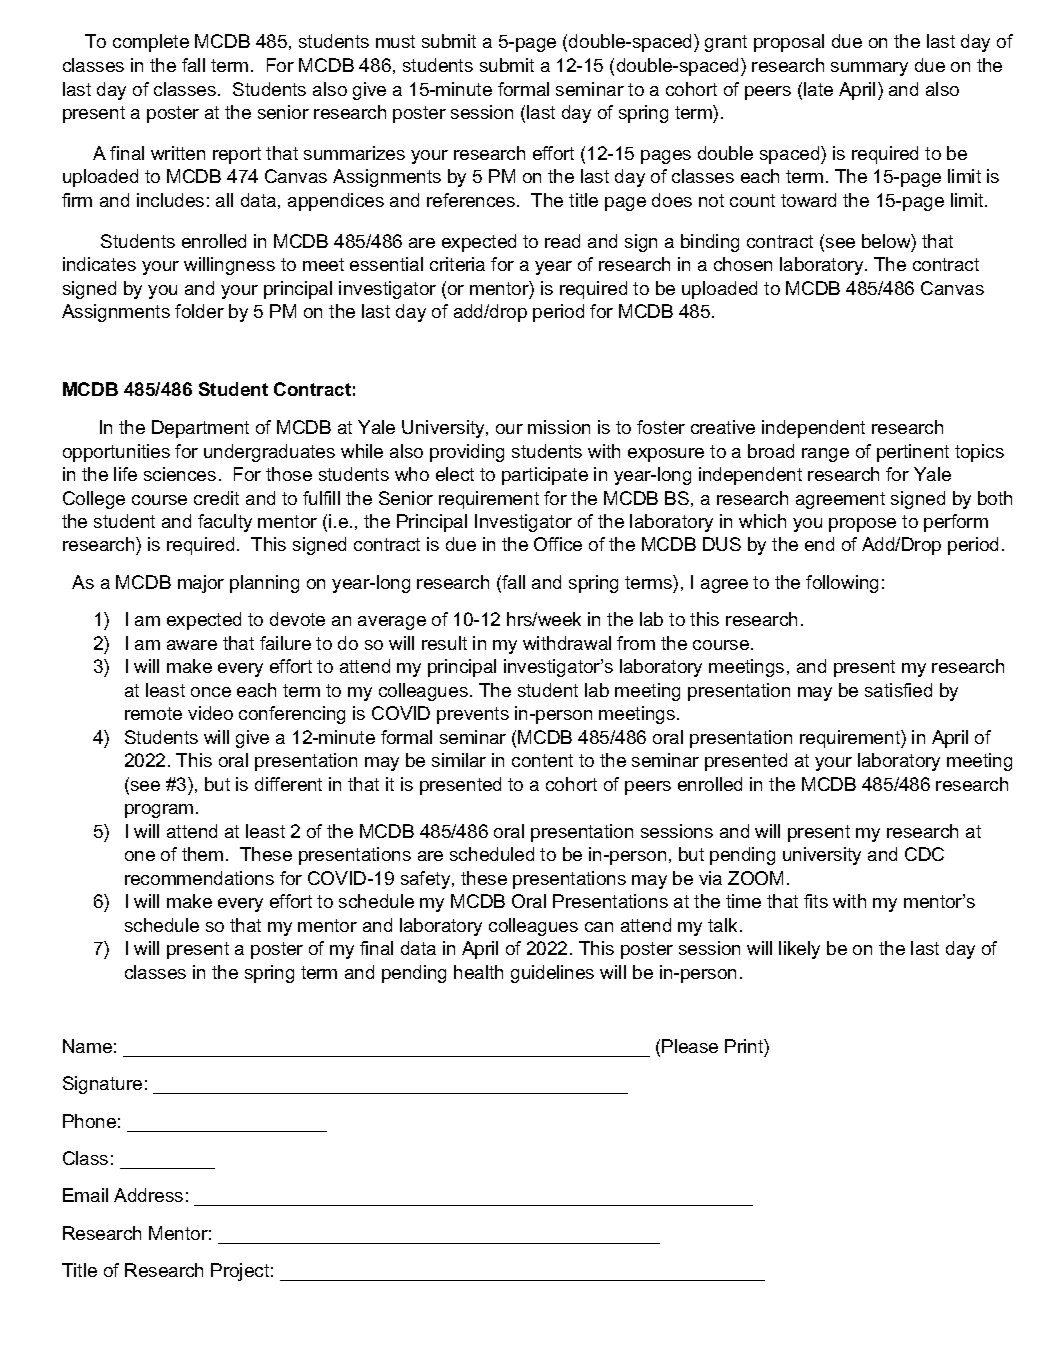 The height and width of the screenshot is (1364, 1054). I want to click on must, so click(395, 41).
